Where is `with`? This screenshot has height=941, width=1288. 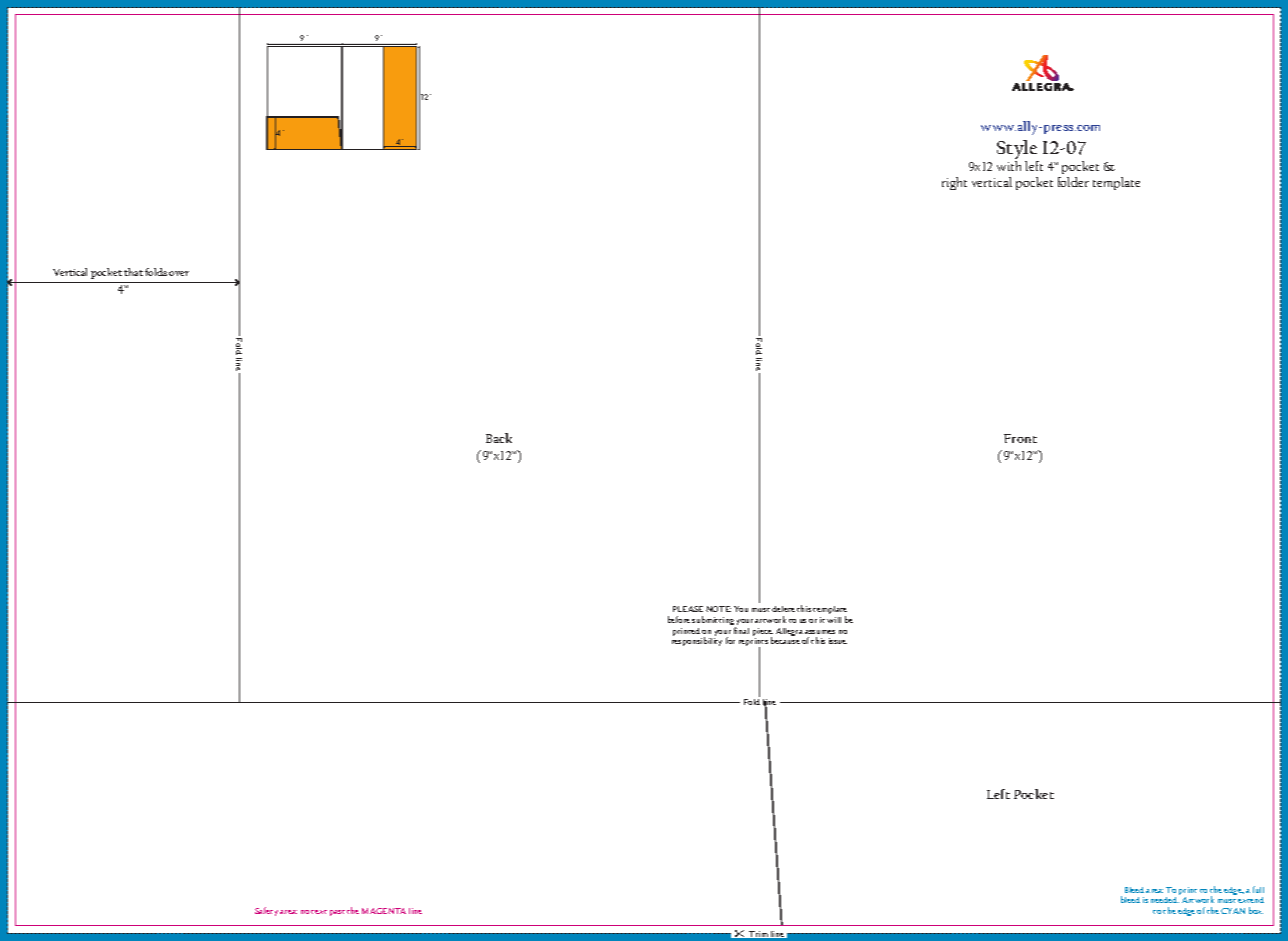
with is located at coordinates (1009, 166).
